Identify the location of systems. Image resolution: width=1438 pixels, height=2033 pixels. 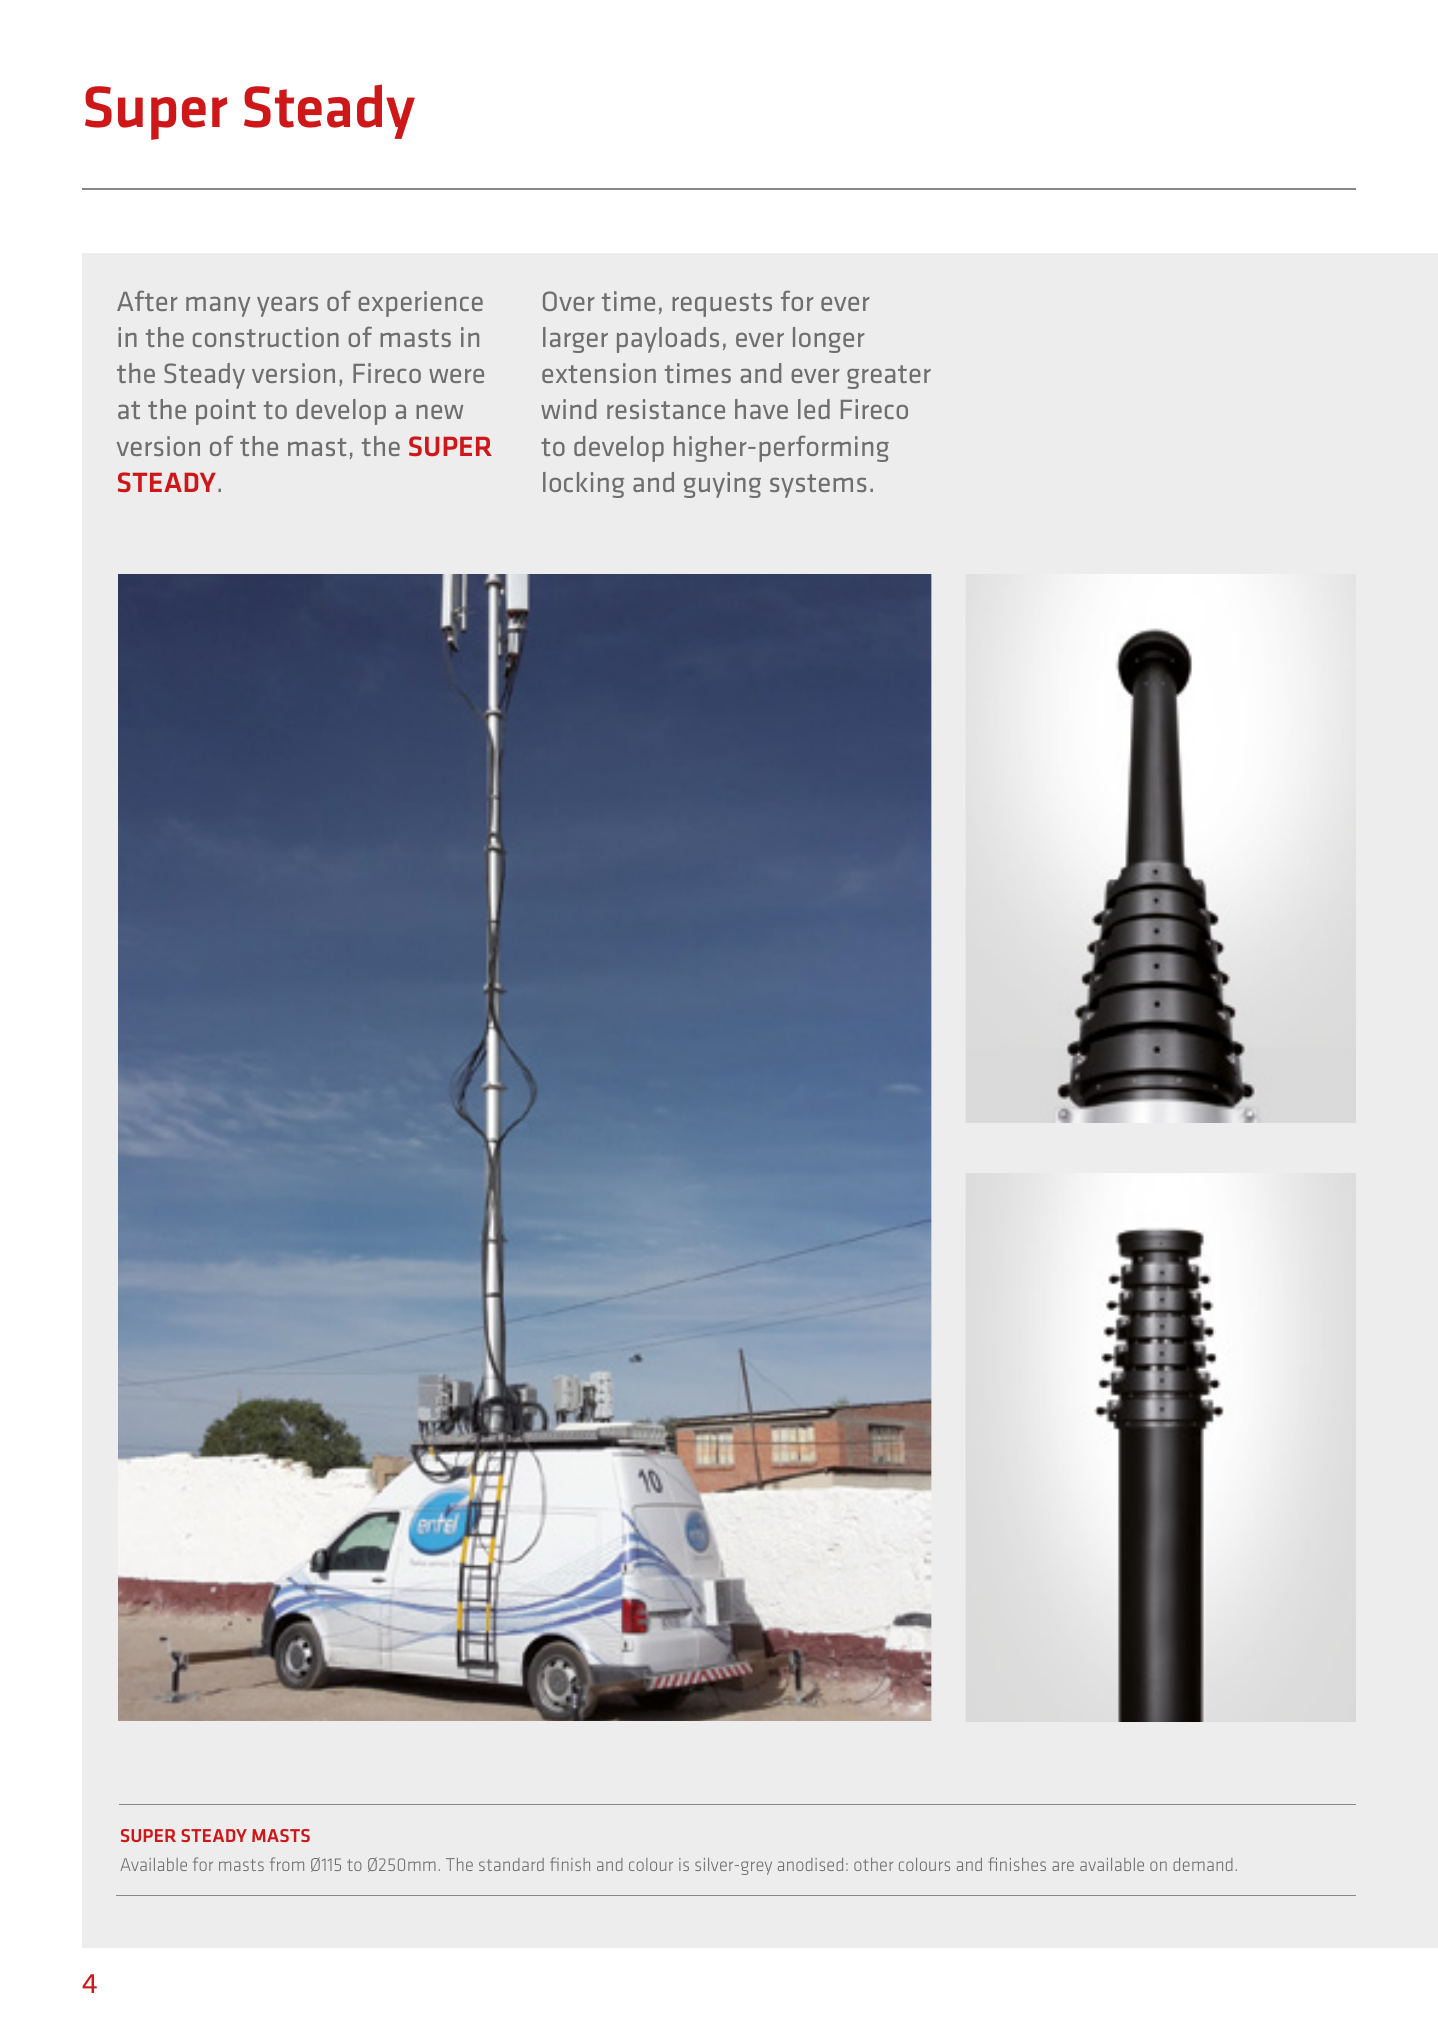
(818, 486).
